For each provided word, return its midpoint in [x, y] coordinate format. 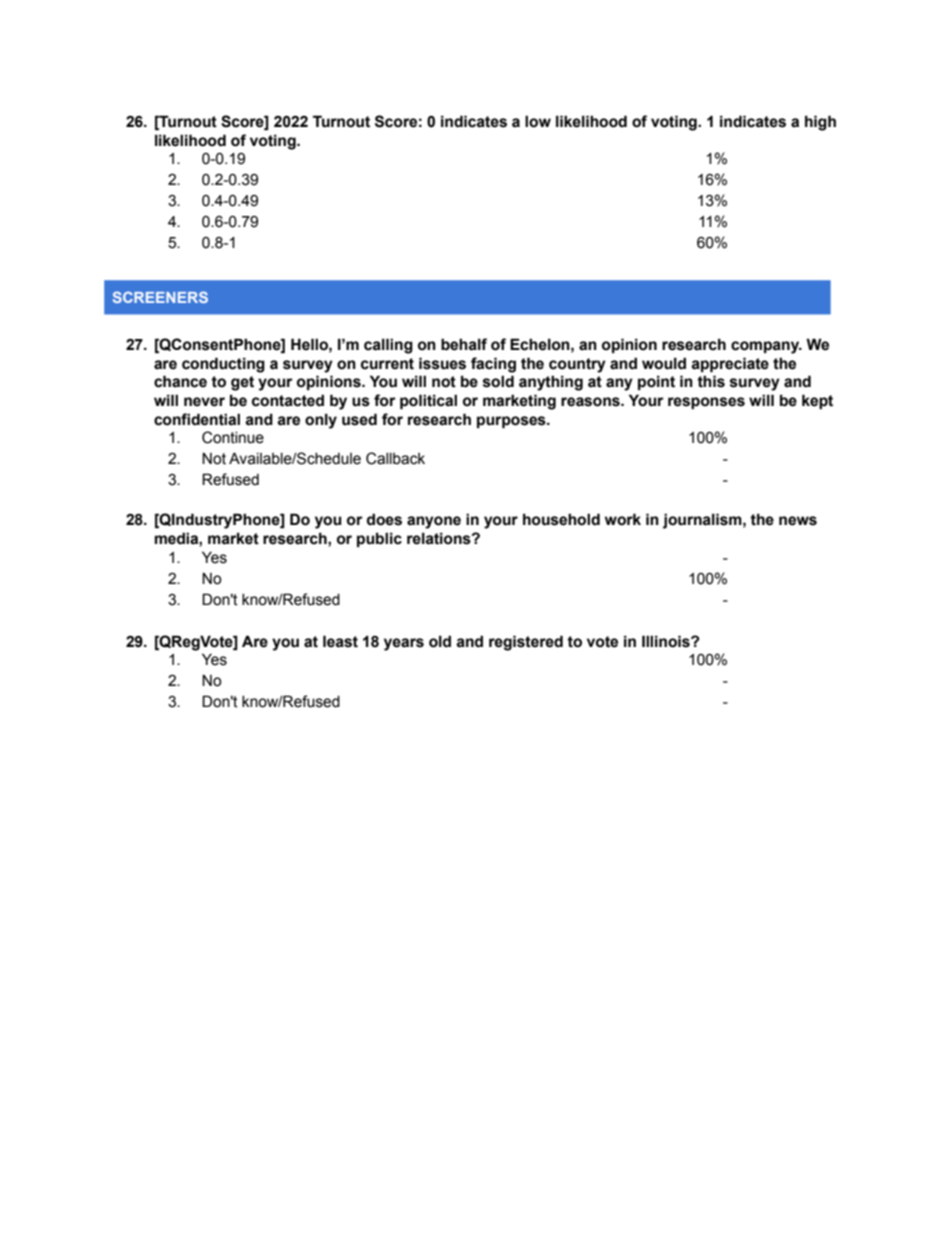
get [242, 383]
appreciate [730, 364]
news [798, 521]
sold [498, 381]
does [384, 519]
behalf [464, 344]
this [711, 381]
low [538, 121]
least [340, 641]
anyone [434, 522]
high [820, 123]
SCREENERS [160, 297]
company [766, 347]
